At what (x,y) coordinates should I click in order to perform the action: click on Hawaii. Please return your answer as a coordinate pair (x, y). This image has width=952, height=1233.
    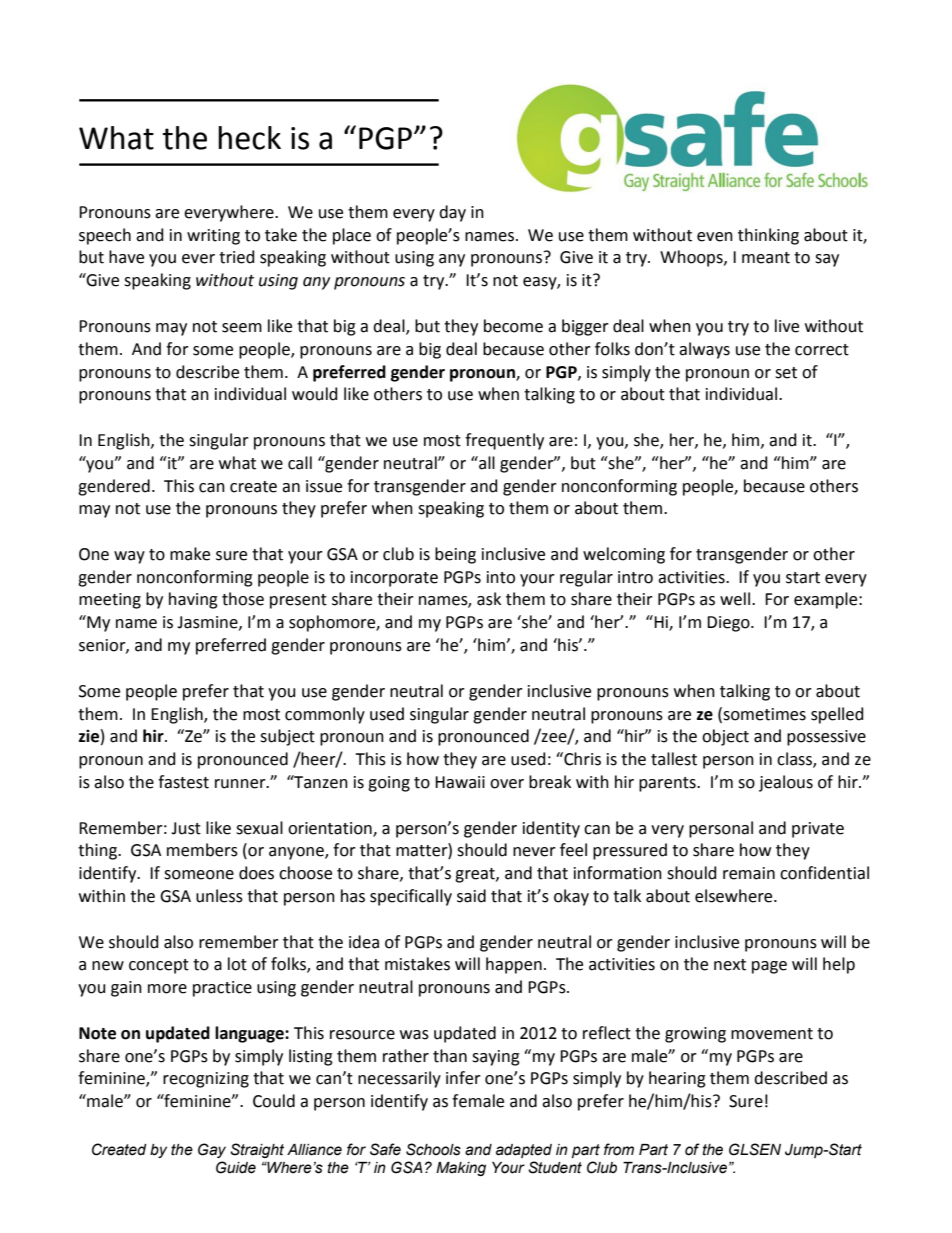
    Looking at the image, I should click on (460, 782).
